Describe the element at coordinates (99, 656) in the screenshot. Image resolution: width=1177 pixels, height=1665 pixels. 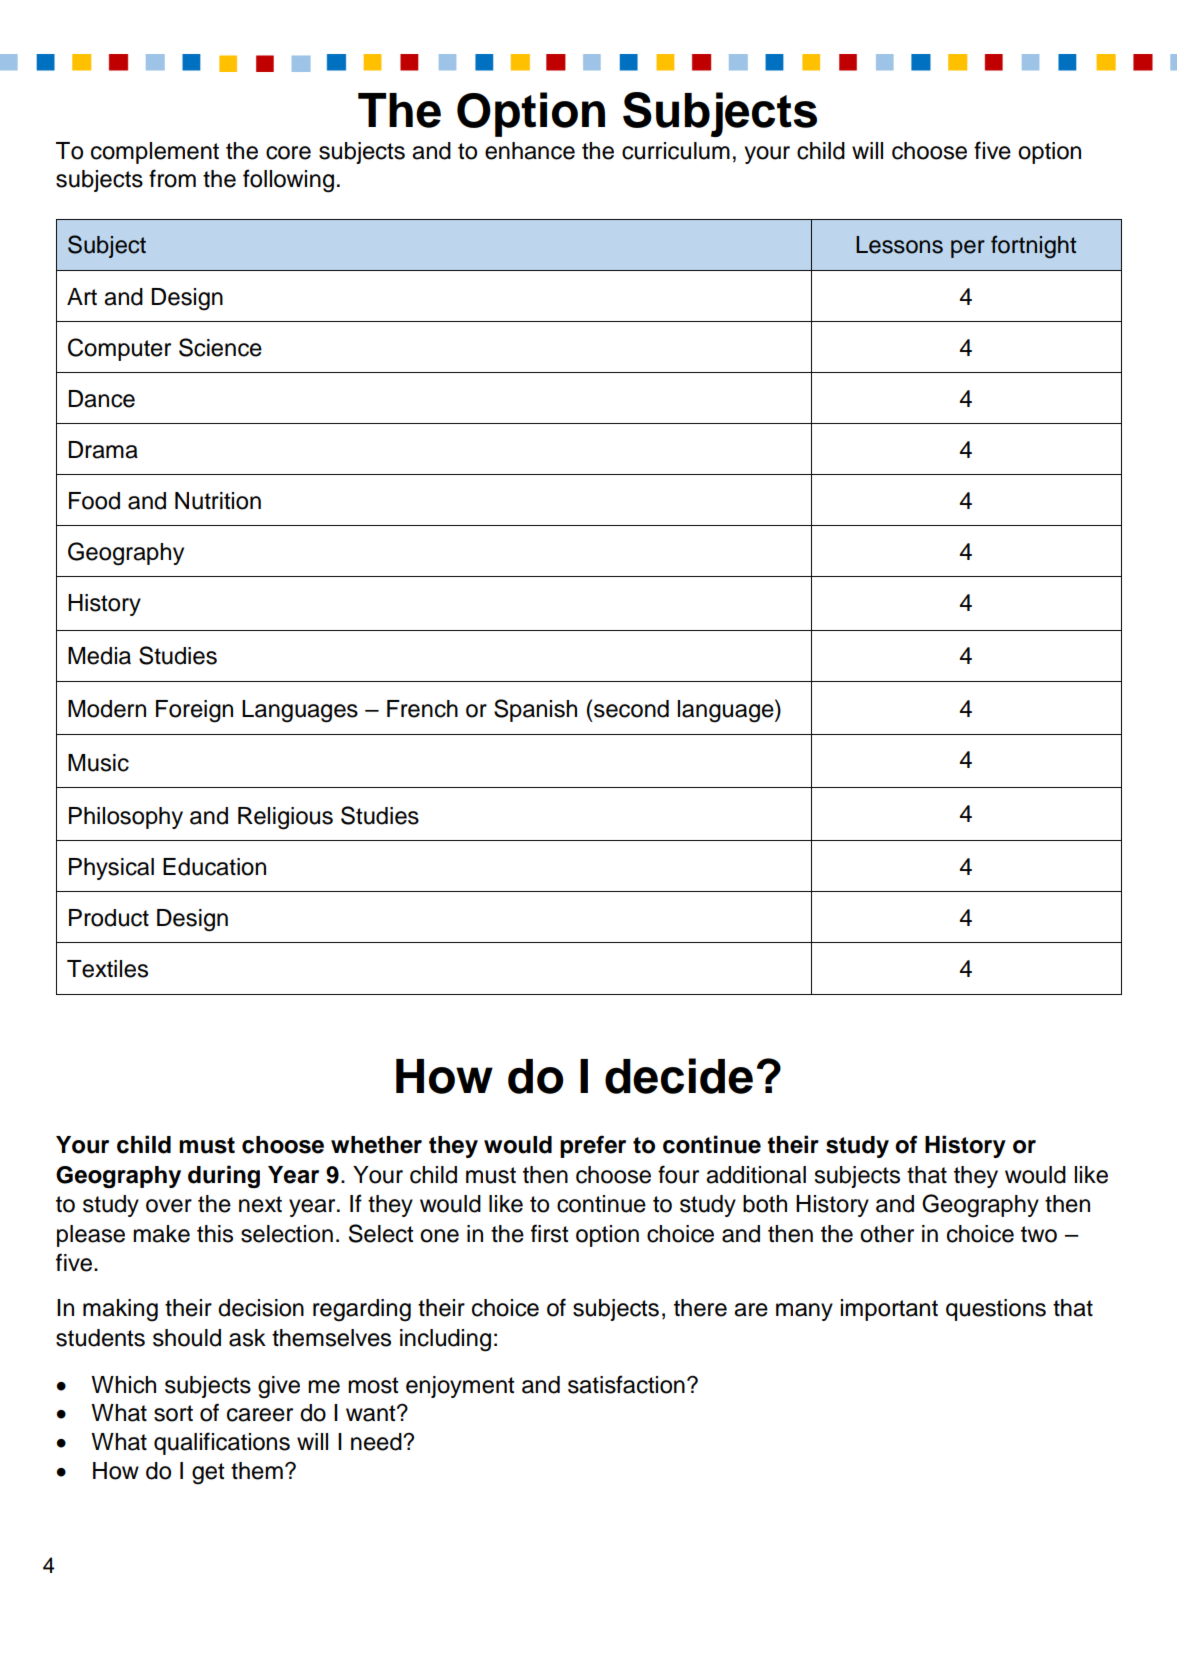
I see `Media` at that location.
